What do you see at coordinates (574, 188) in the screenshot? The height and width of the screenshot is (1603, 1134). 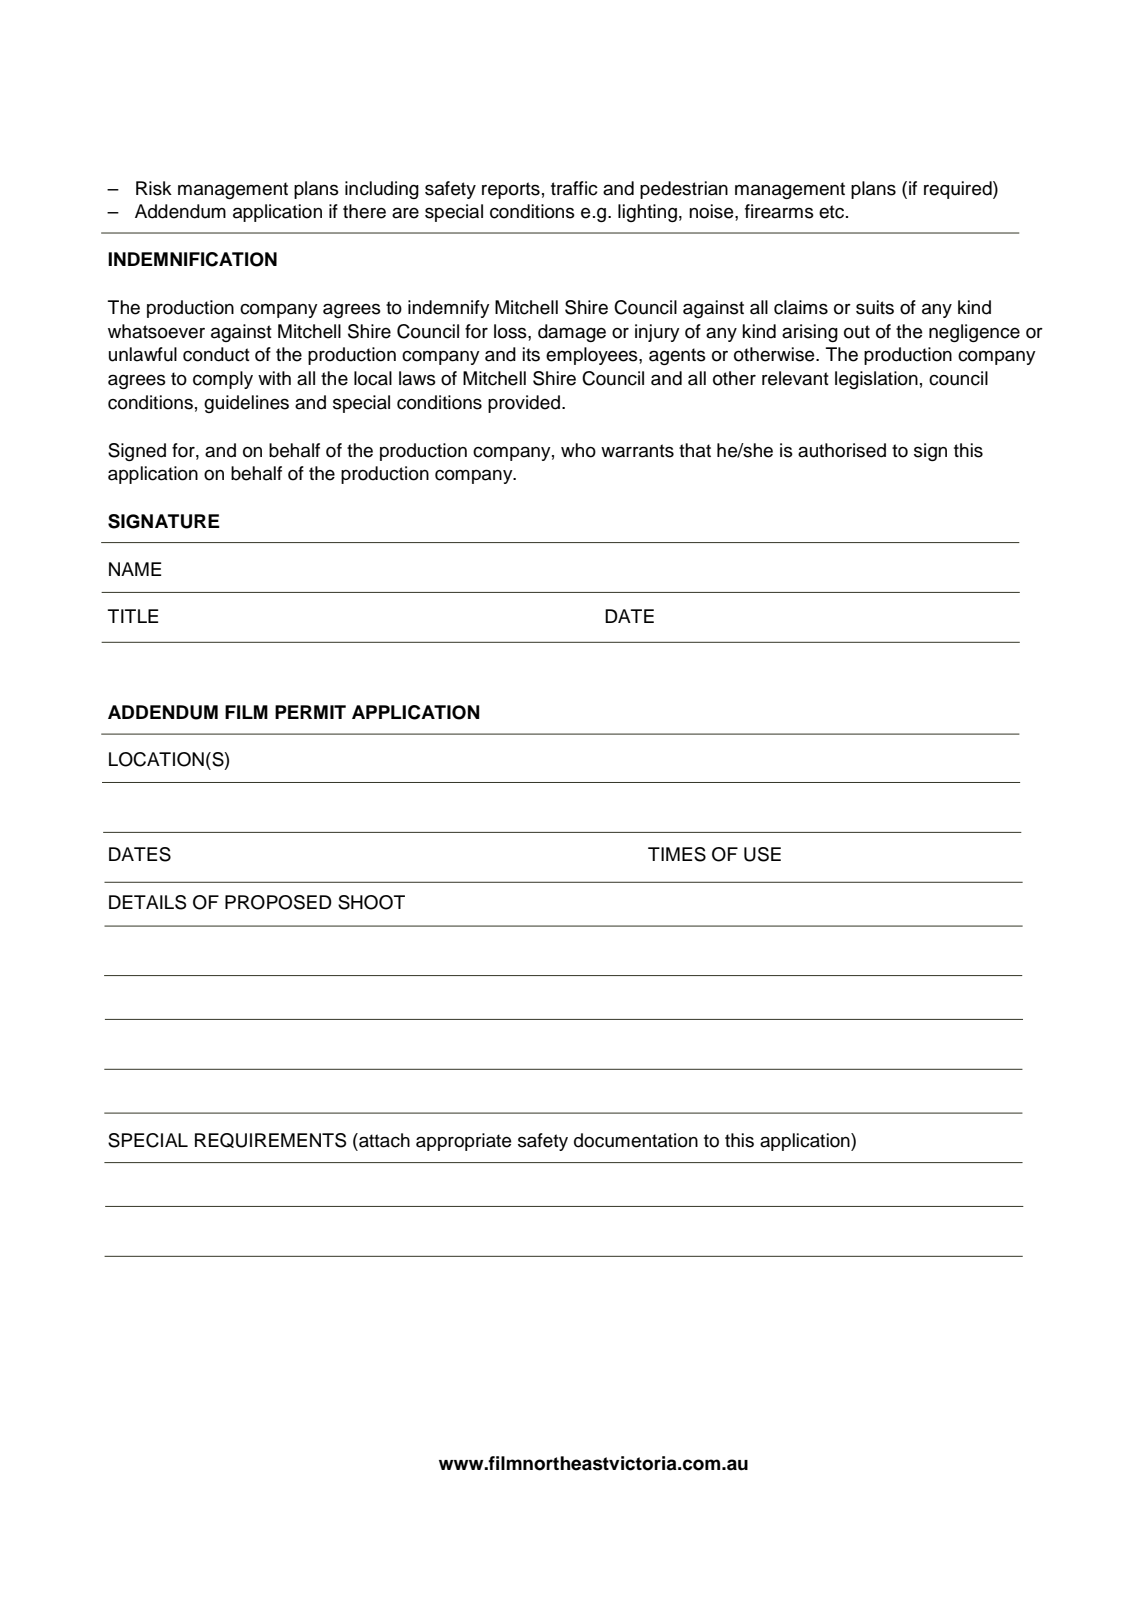 I see `traffic` at bounding box center [574, 188].
